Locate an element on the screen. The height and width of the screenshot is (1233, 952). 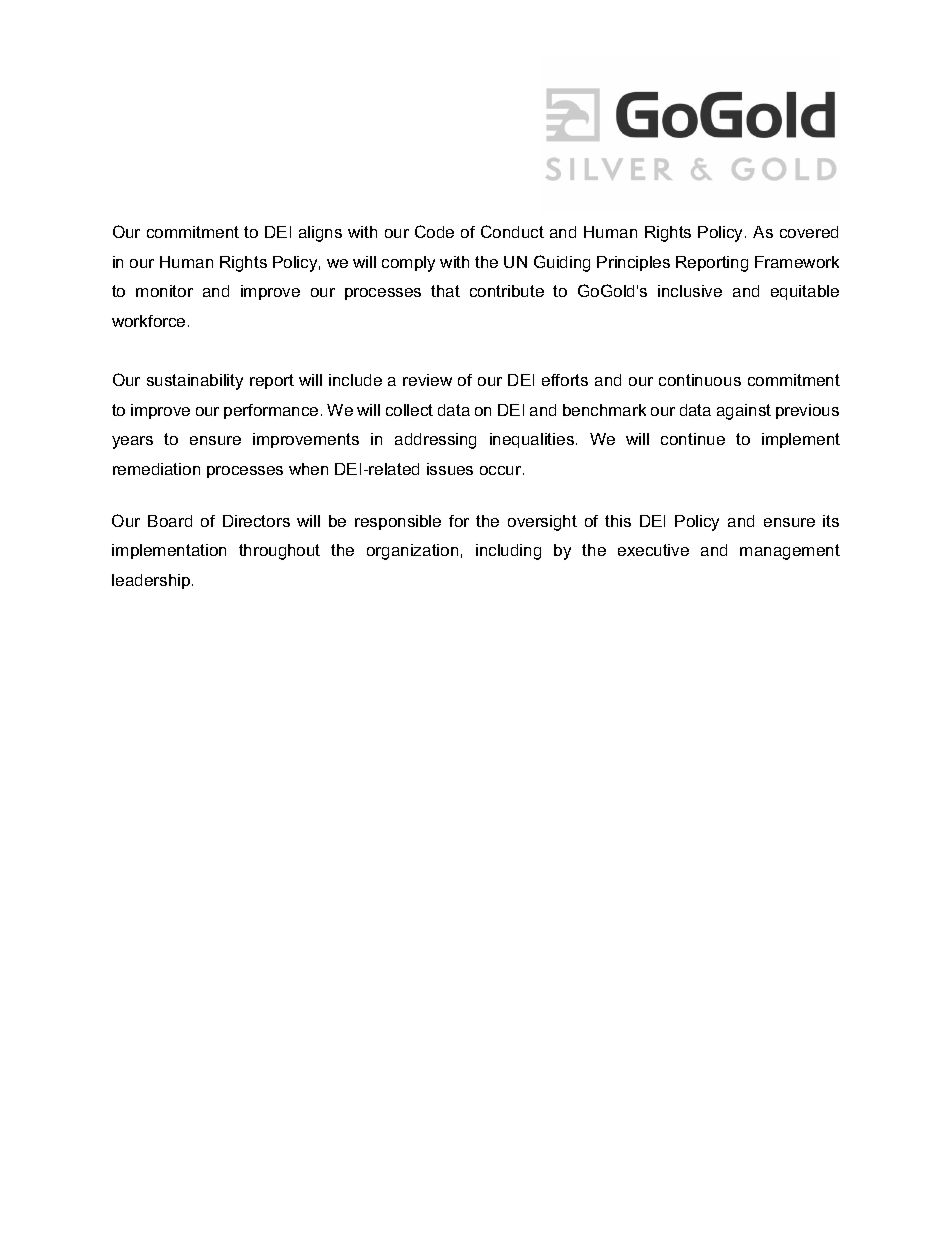
leadership is located at coordinates (152, 581).
